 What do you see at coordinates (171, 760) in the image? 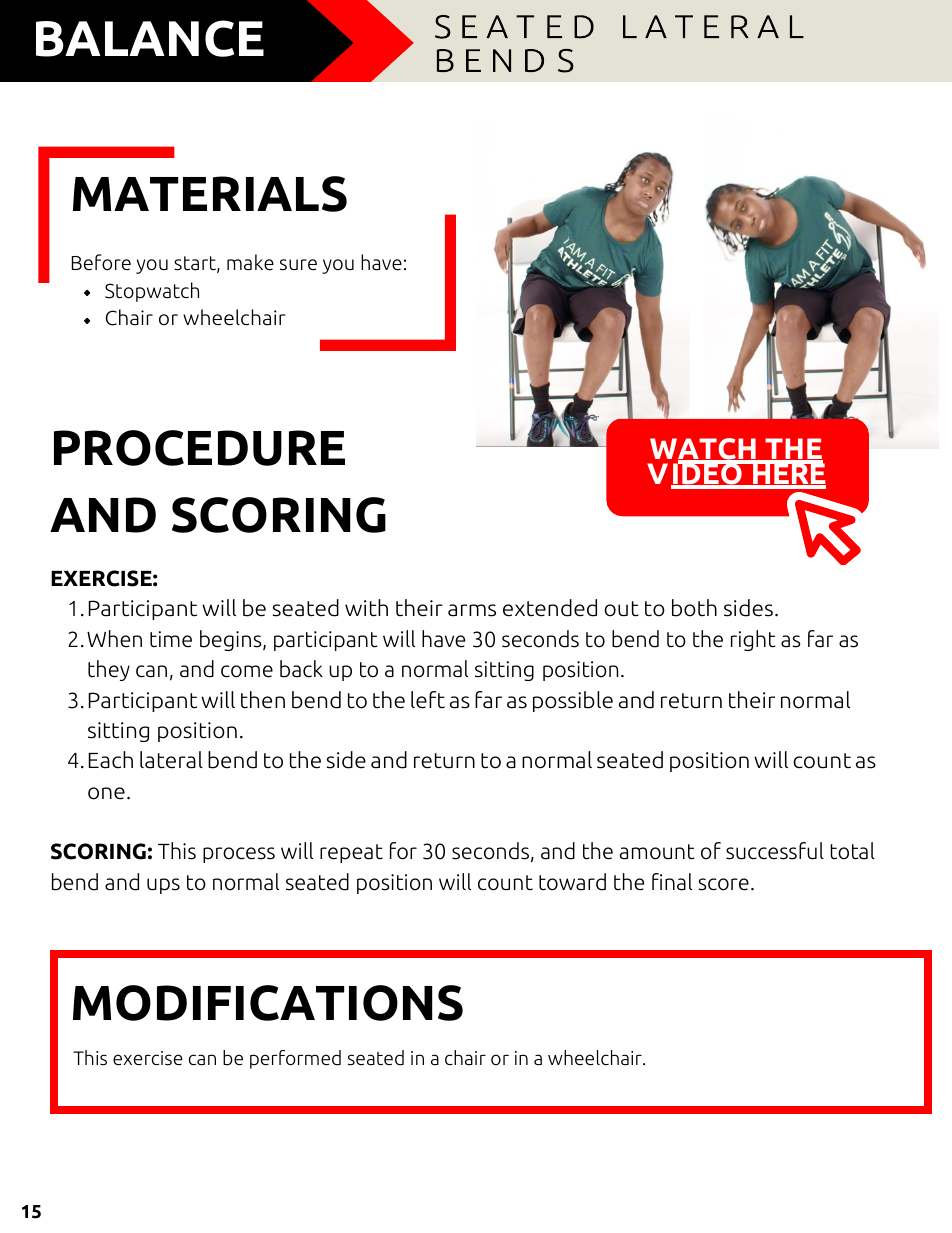
I see `lateral` at bounding box center [171, 760].
